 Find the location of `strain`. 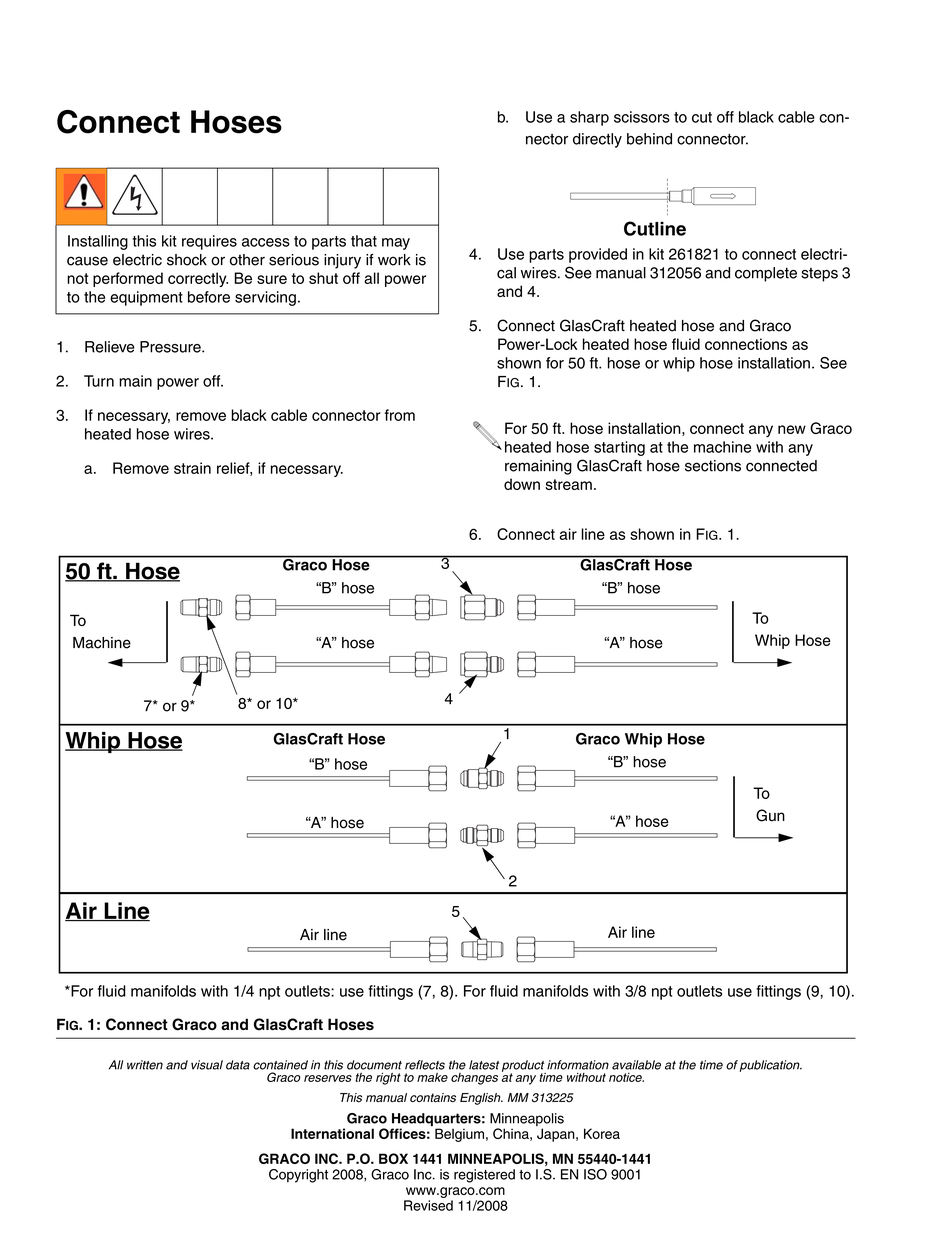

strain is located at coordinates (192, 468).
